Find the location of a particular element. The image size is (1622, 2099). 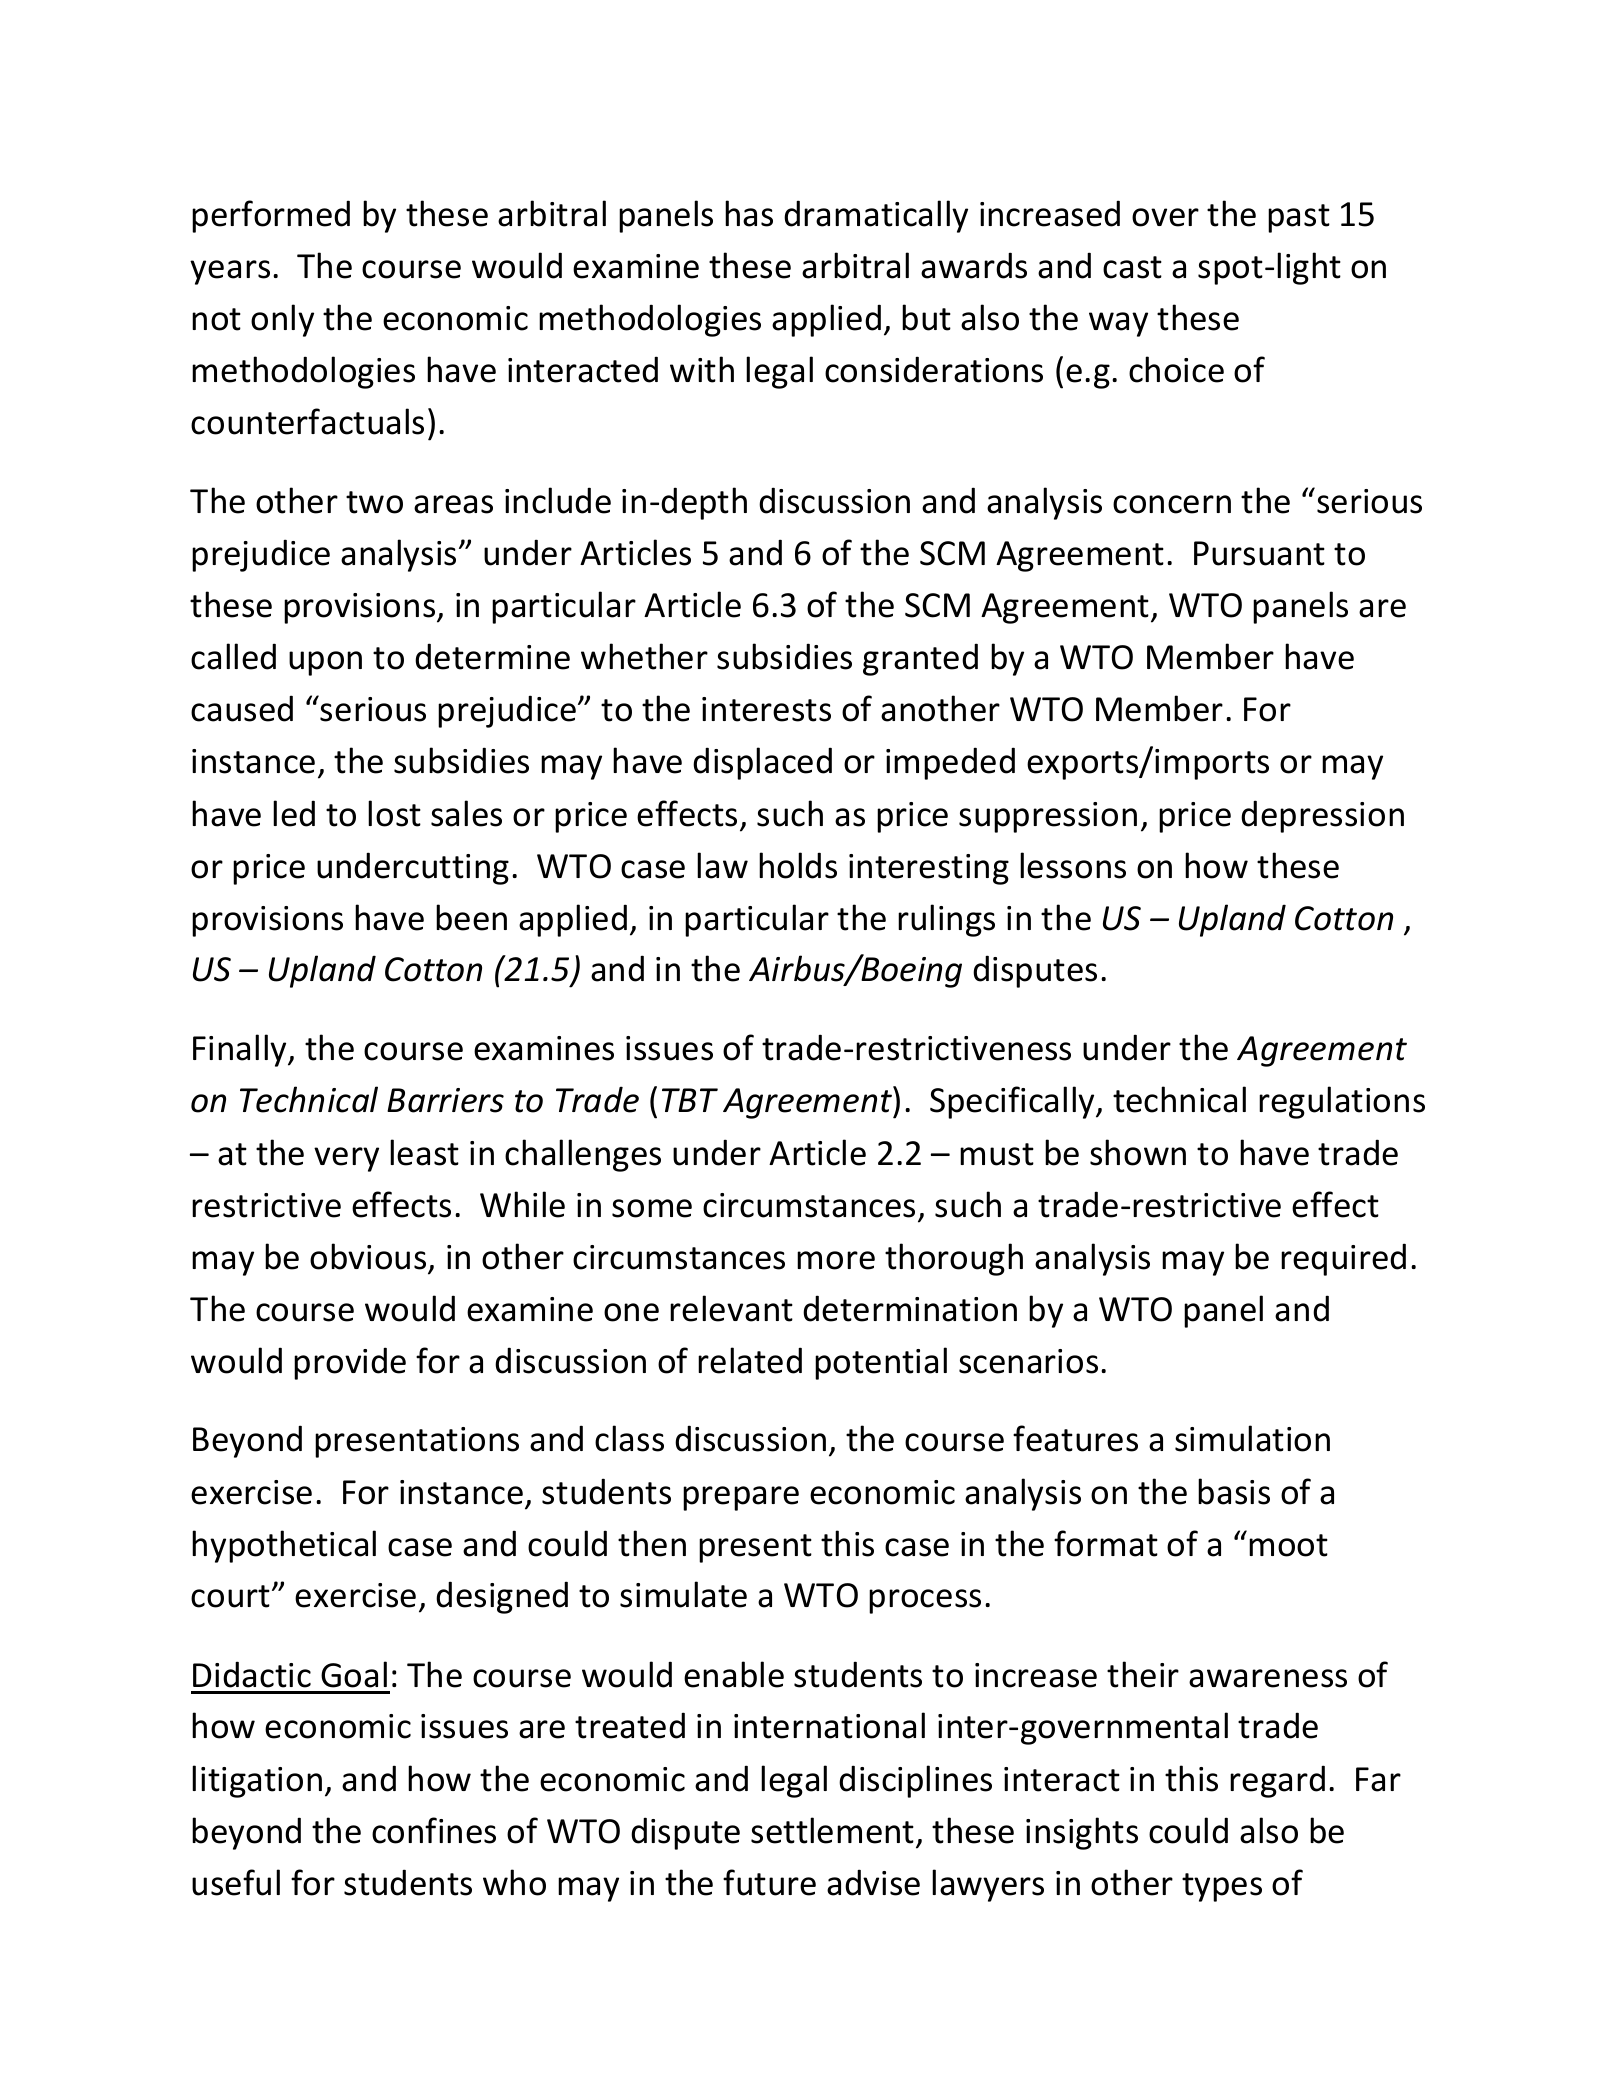

depression is located at coordinates (1322, 816).
